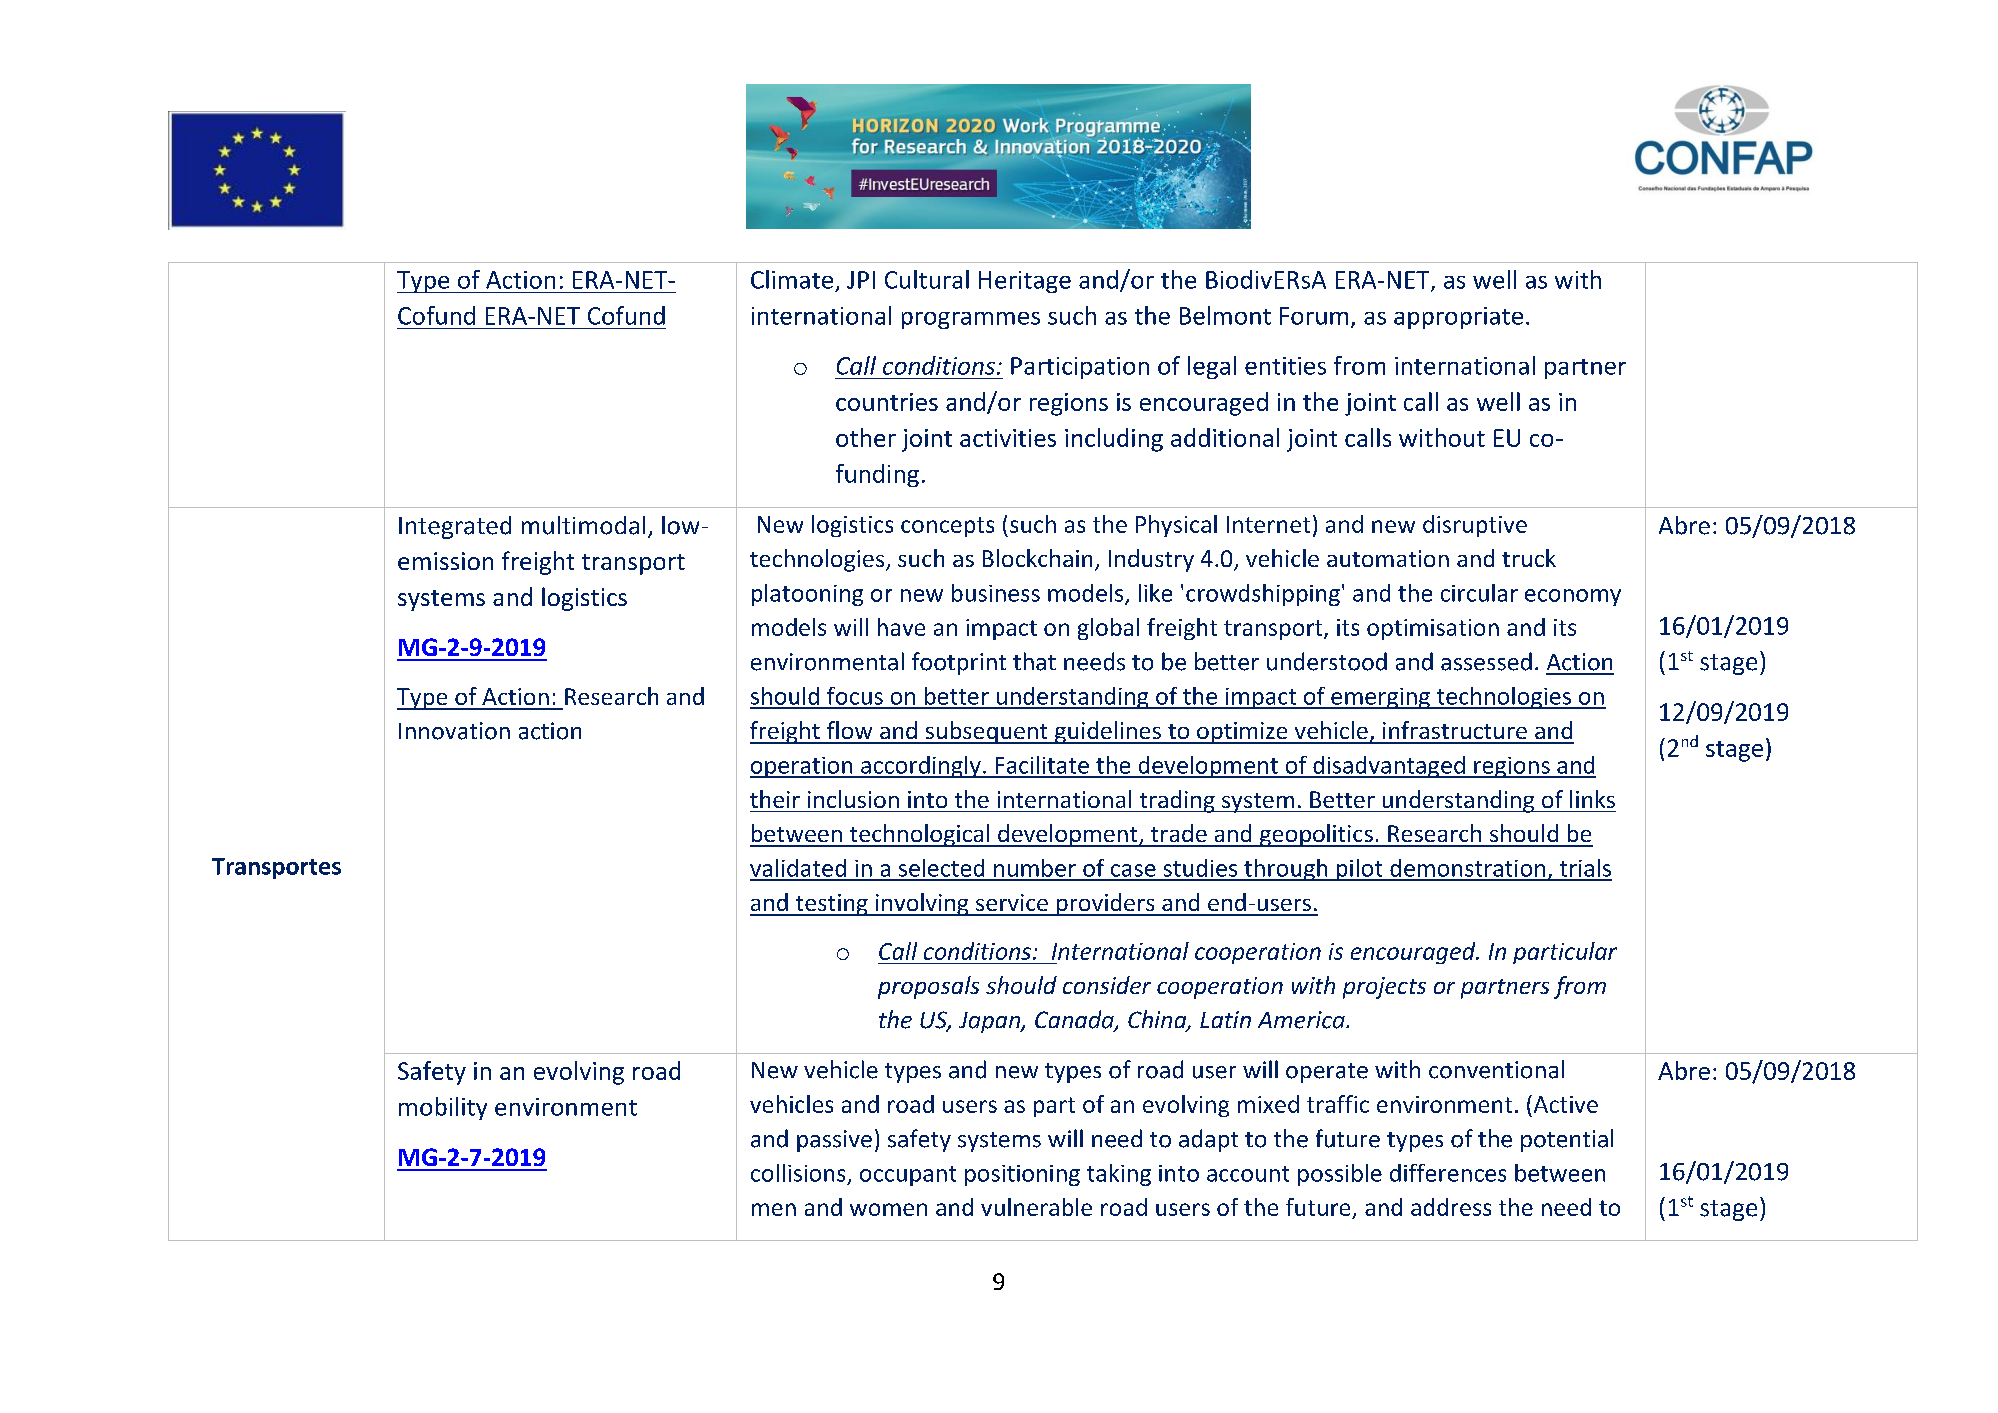 This screenshot has height=1413, width=1998. What do you see at coordinates (1389, 767) in the screenshot?
I see `disadvantaged` at bounding box center [1389, 767].
